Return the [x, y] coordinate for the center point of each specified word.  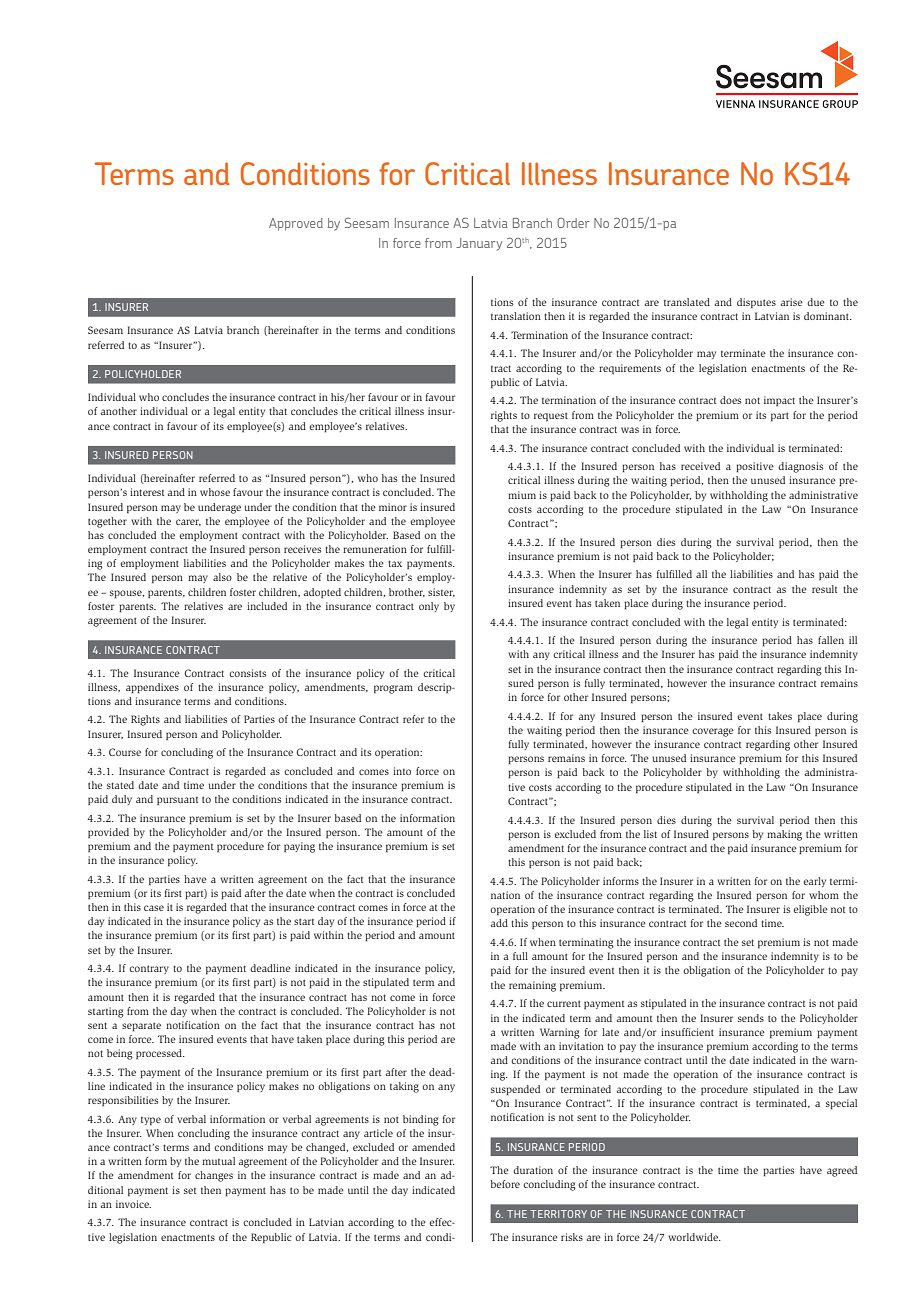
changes [214, 1176]
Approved [296, 224]
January [479, 244]
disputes [756, 303]
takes [780, 716]
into [402, 771]
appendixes [152, 688]
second [741, 923]
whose [215, 492]
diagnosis [800, 467]
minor [393, 507]
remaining [532, 986]
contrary [149, 969]
